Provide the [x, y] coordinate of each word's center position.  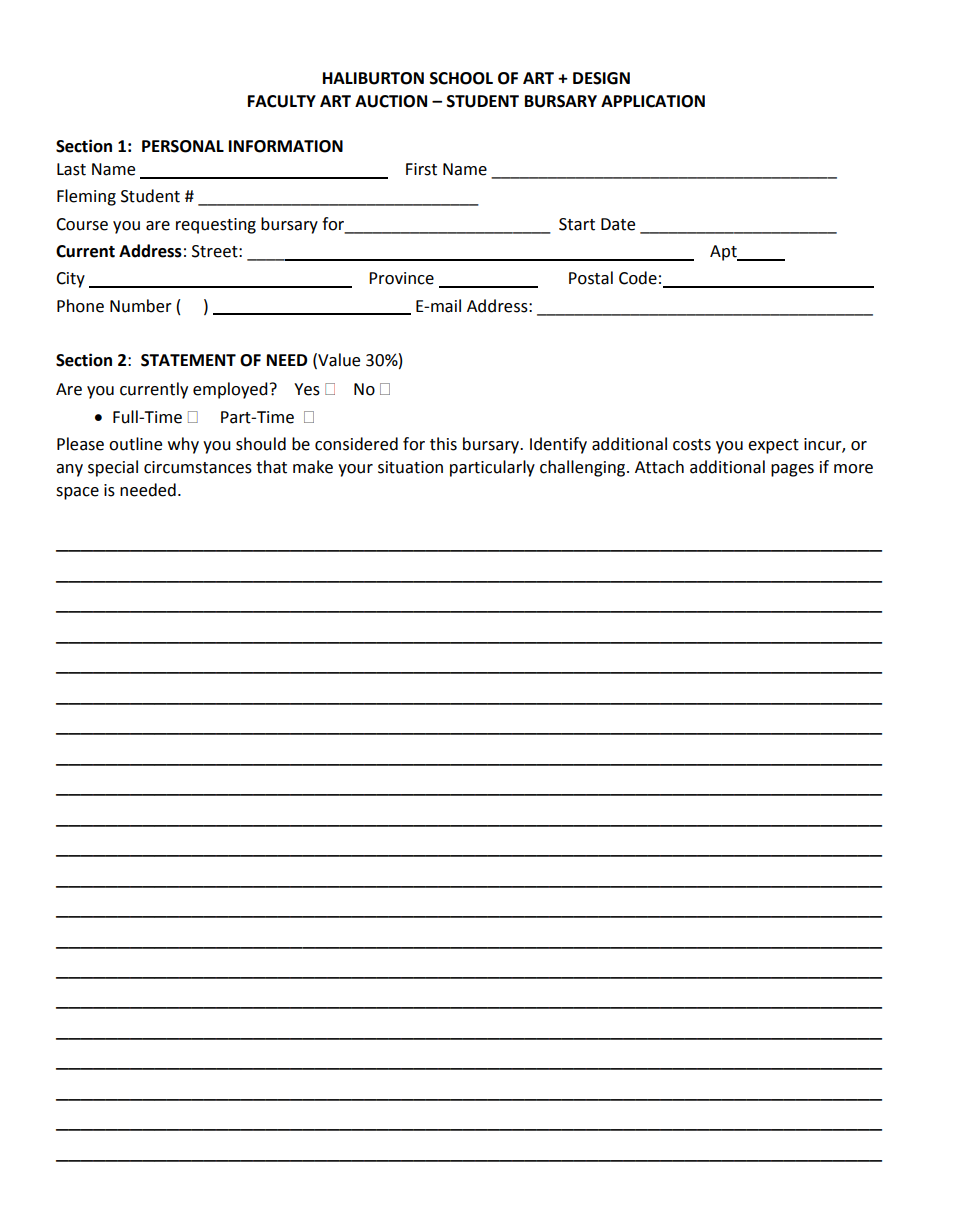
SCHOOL [461, 78]
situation [410, 467]
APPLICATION [653, 101]
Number [141, 306]
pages [792, 470]
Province [401, 278]
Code [638, 278]
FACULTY [282, 101]
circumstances [198, 467]
